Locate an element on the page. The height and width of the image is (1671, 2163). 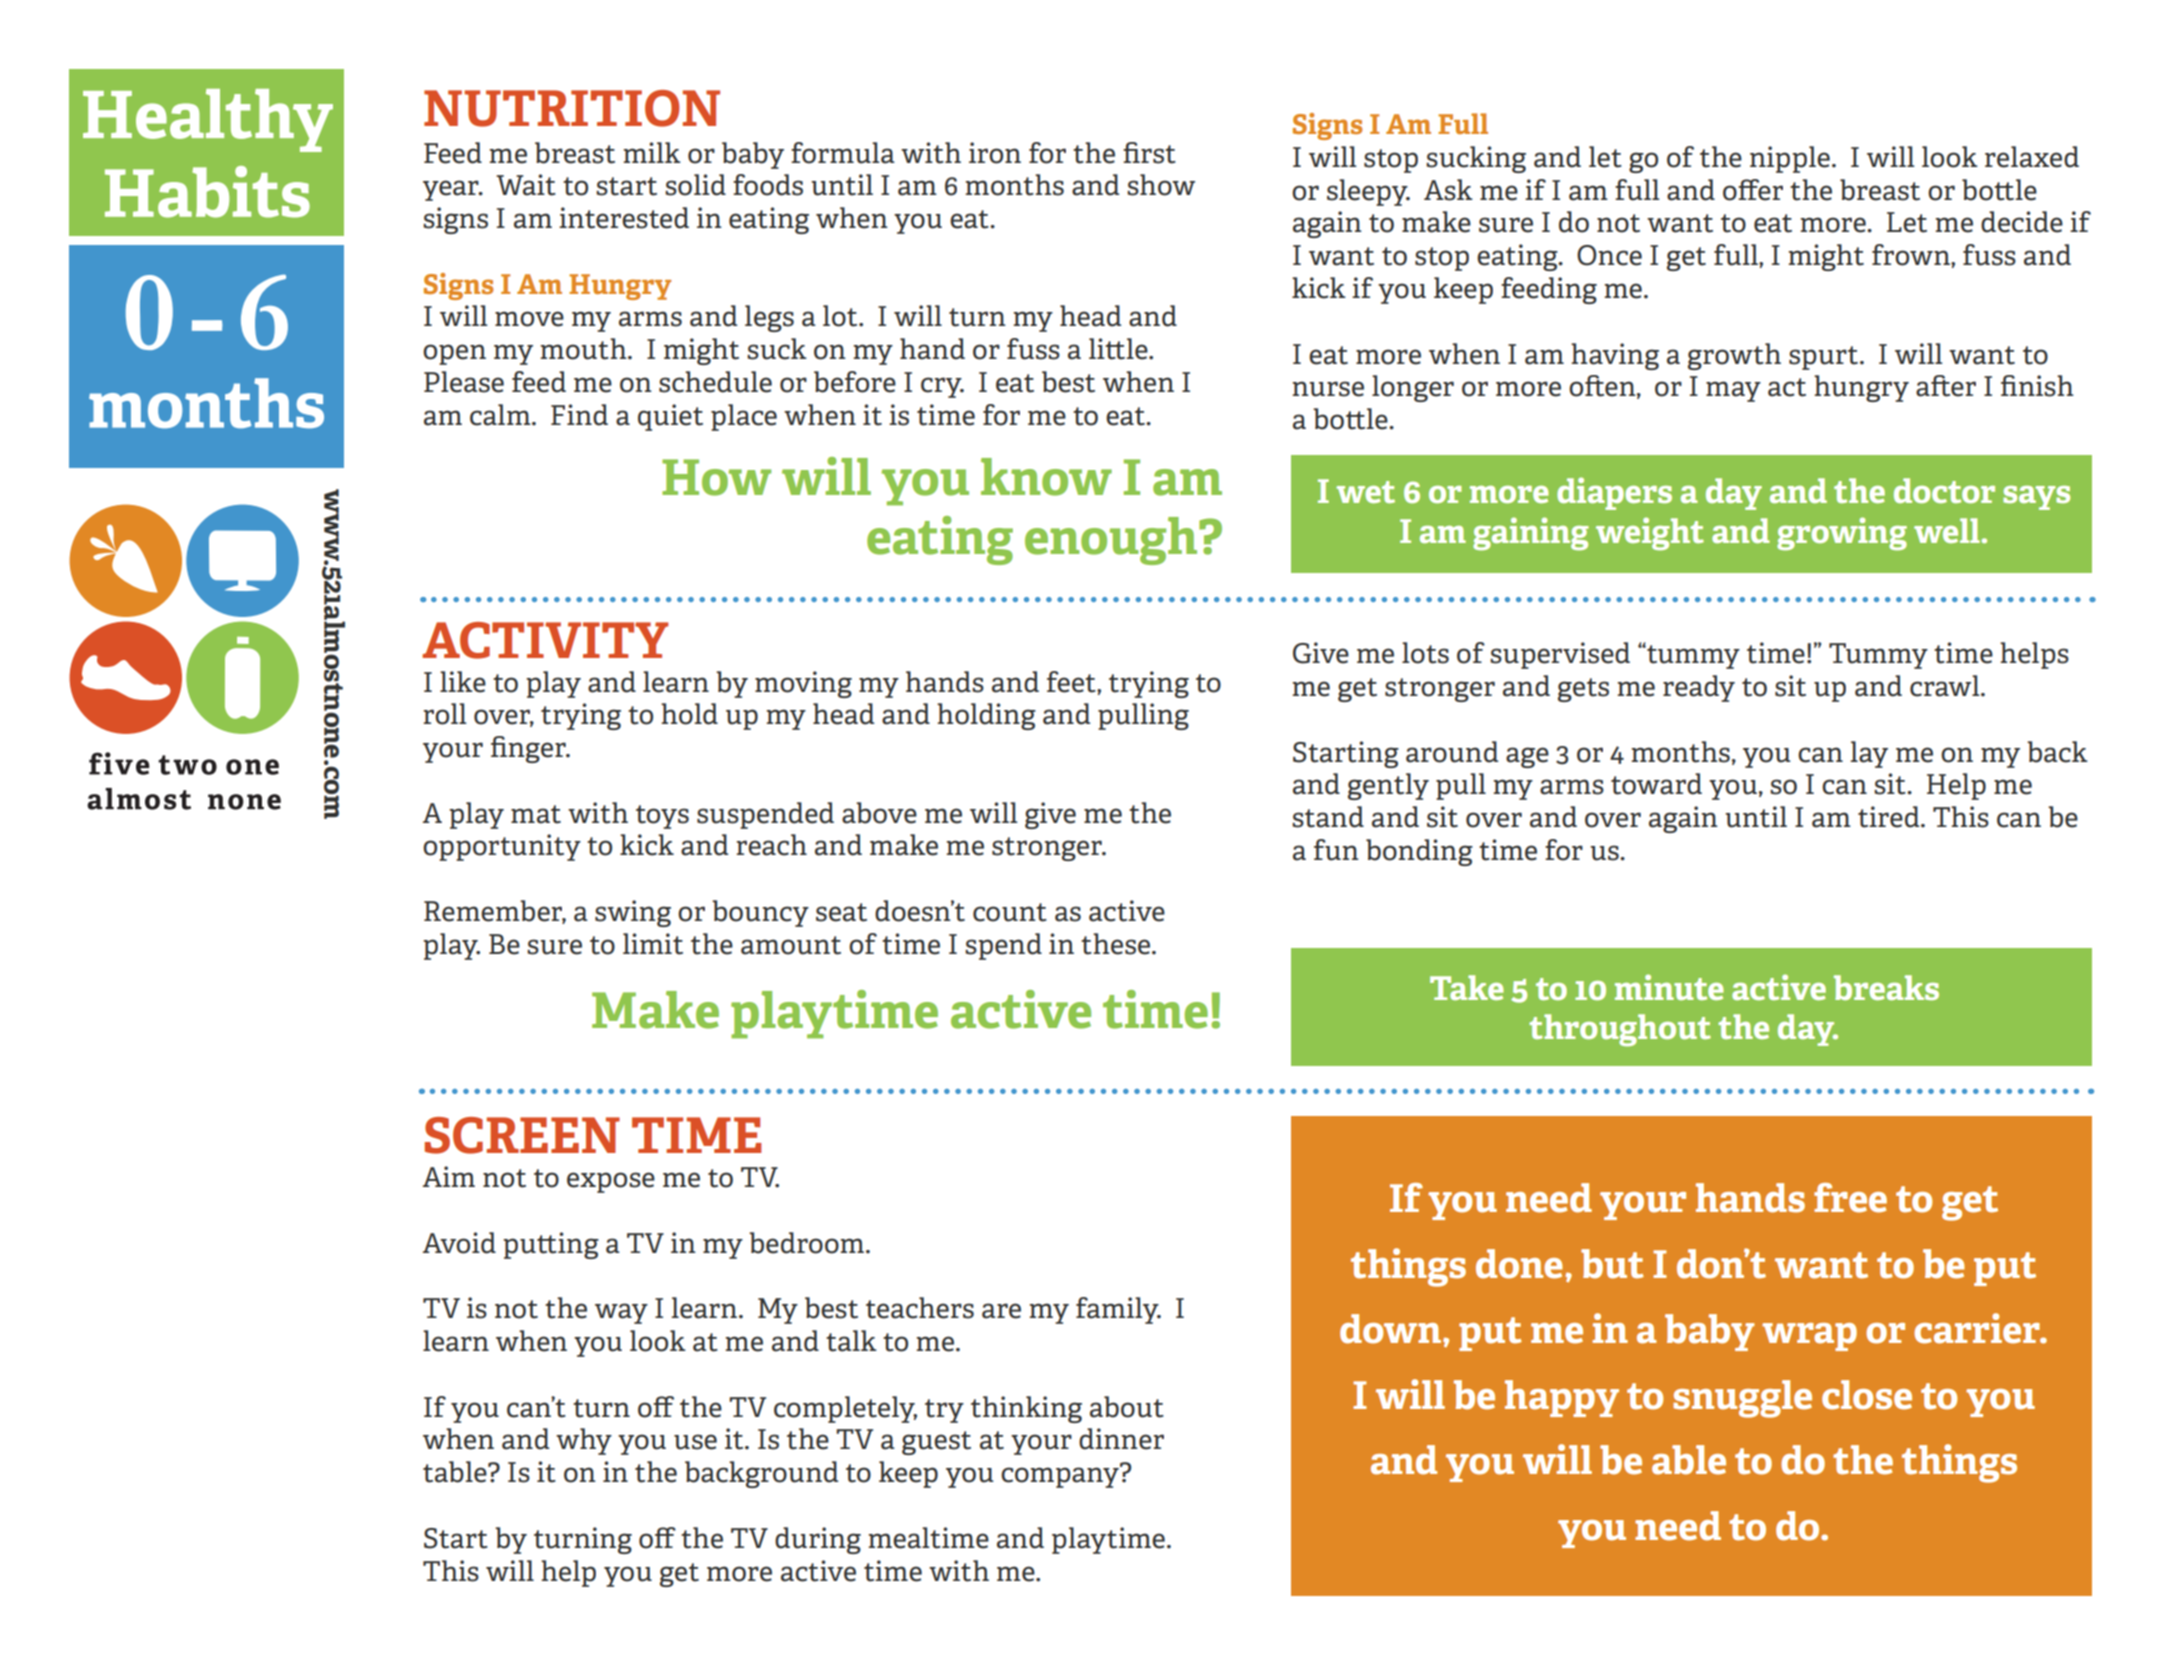
know is located at coordinates (1046, 477).
